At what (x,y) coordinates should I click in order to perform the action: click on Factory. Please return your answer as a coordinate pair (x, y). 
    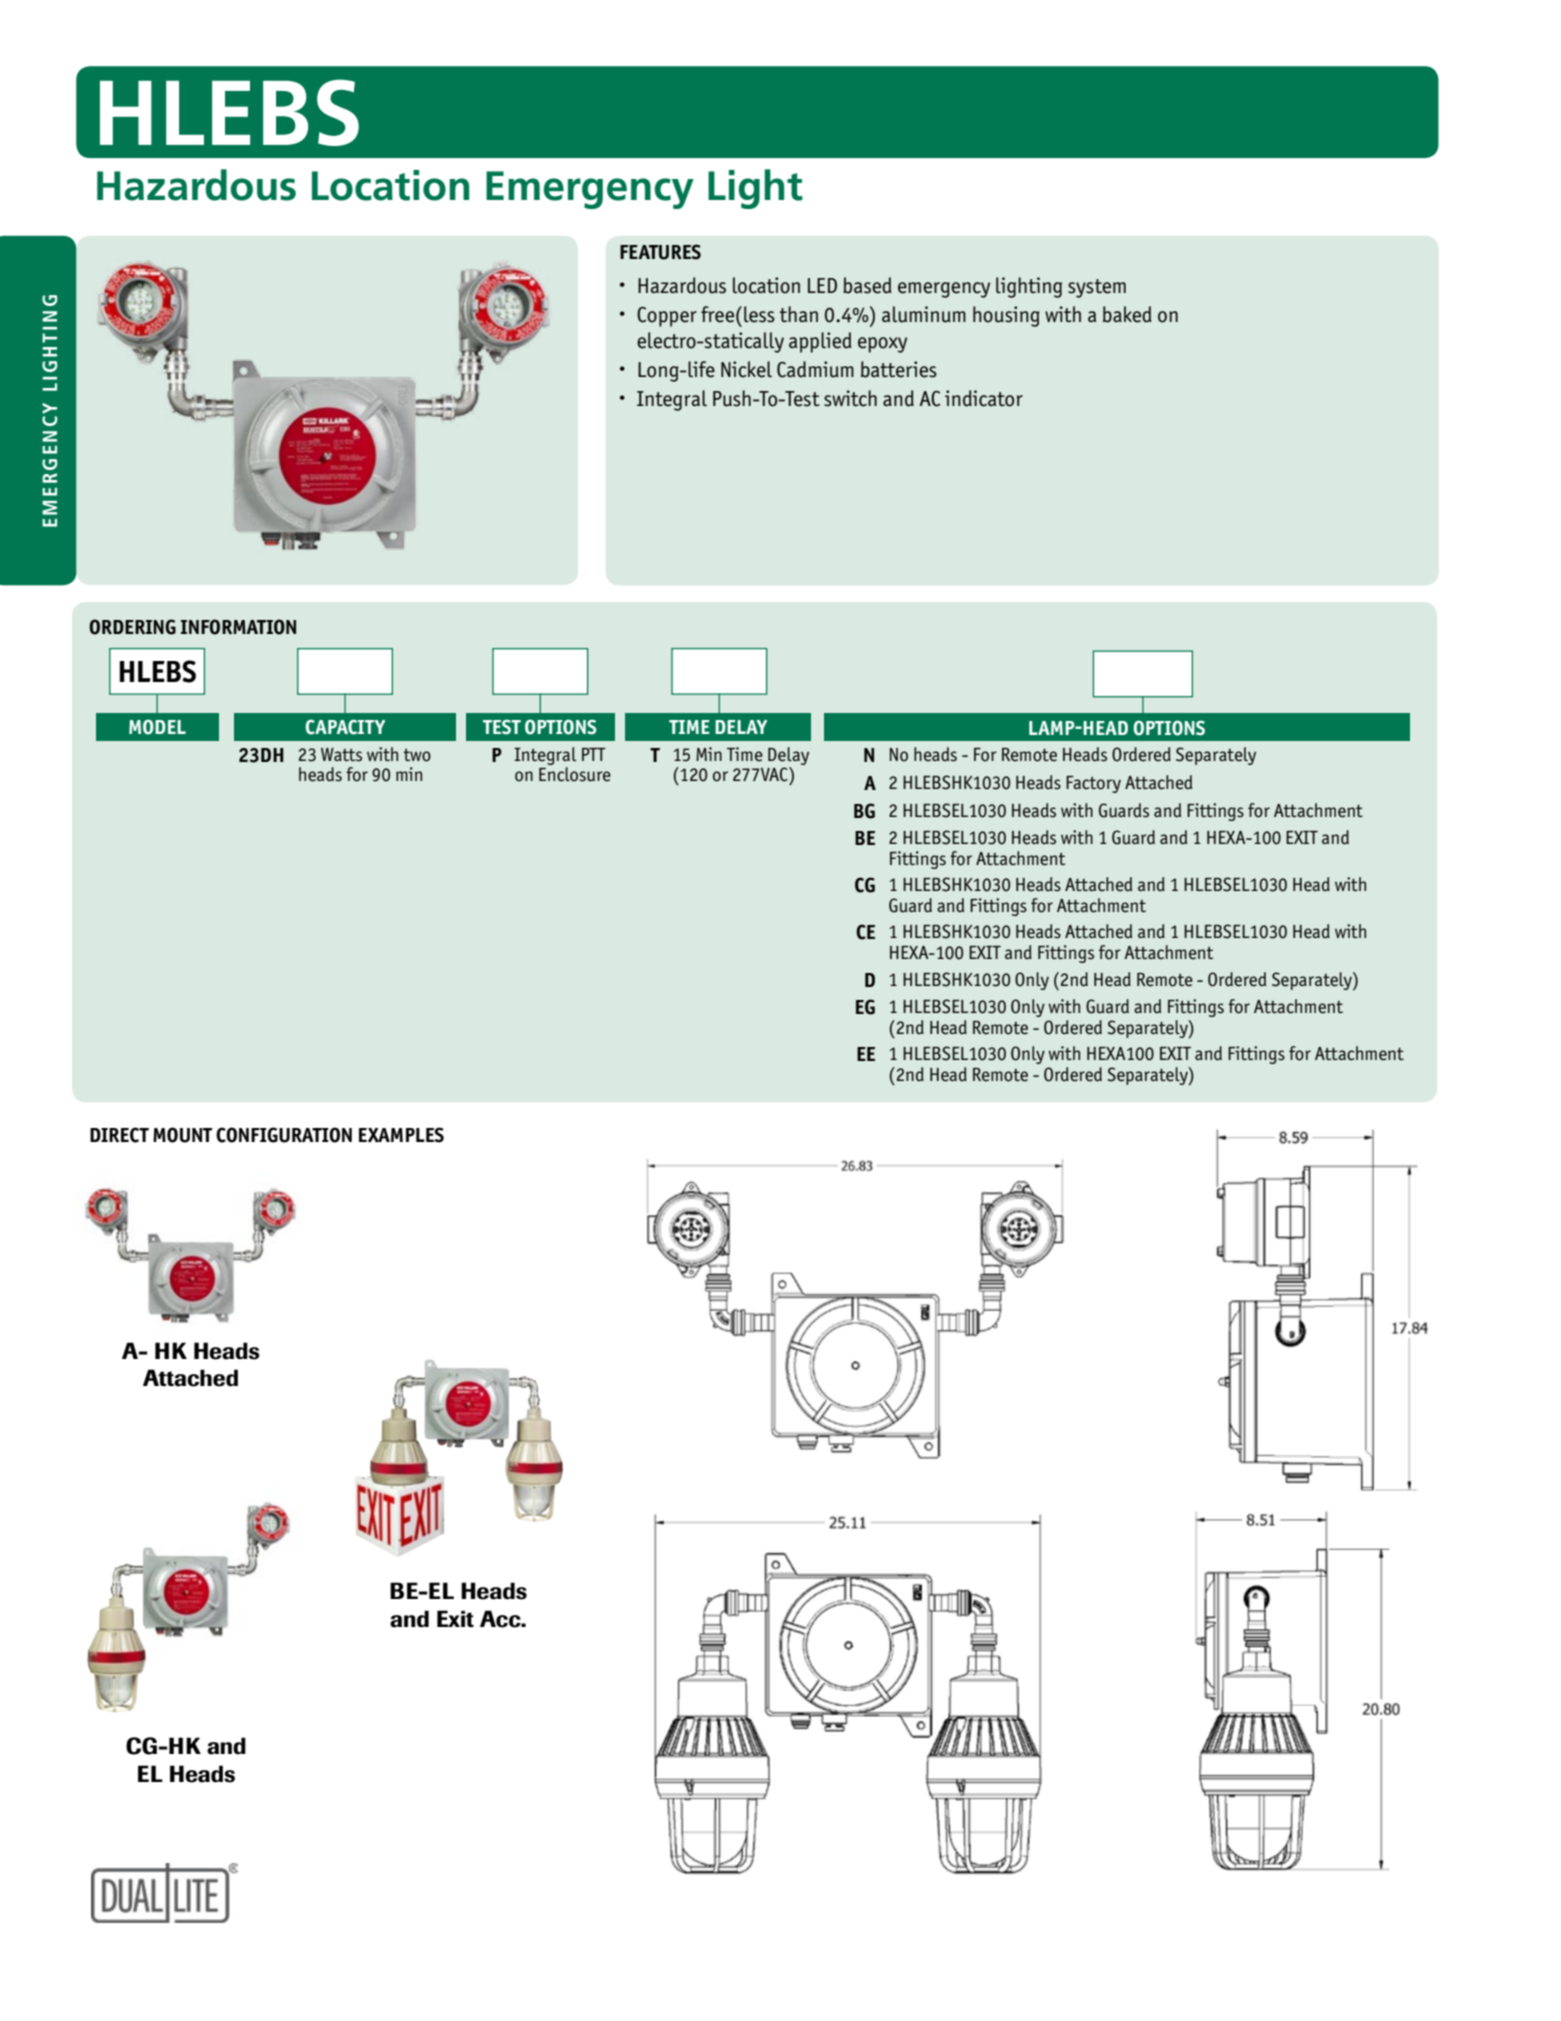
    Looking at the image, I should click on (1093, 784).
